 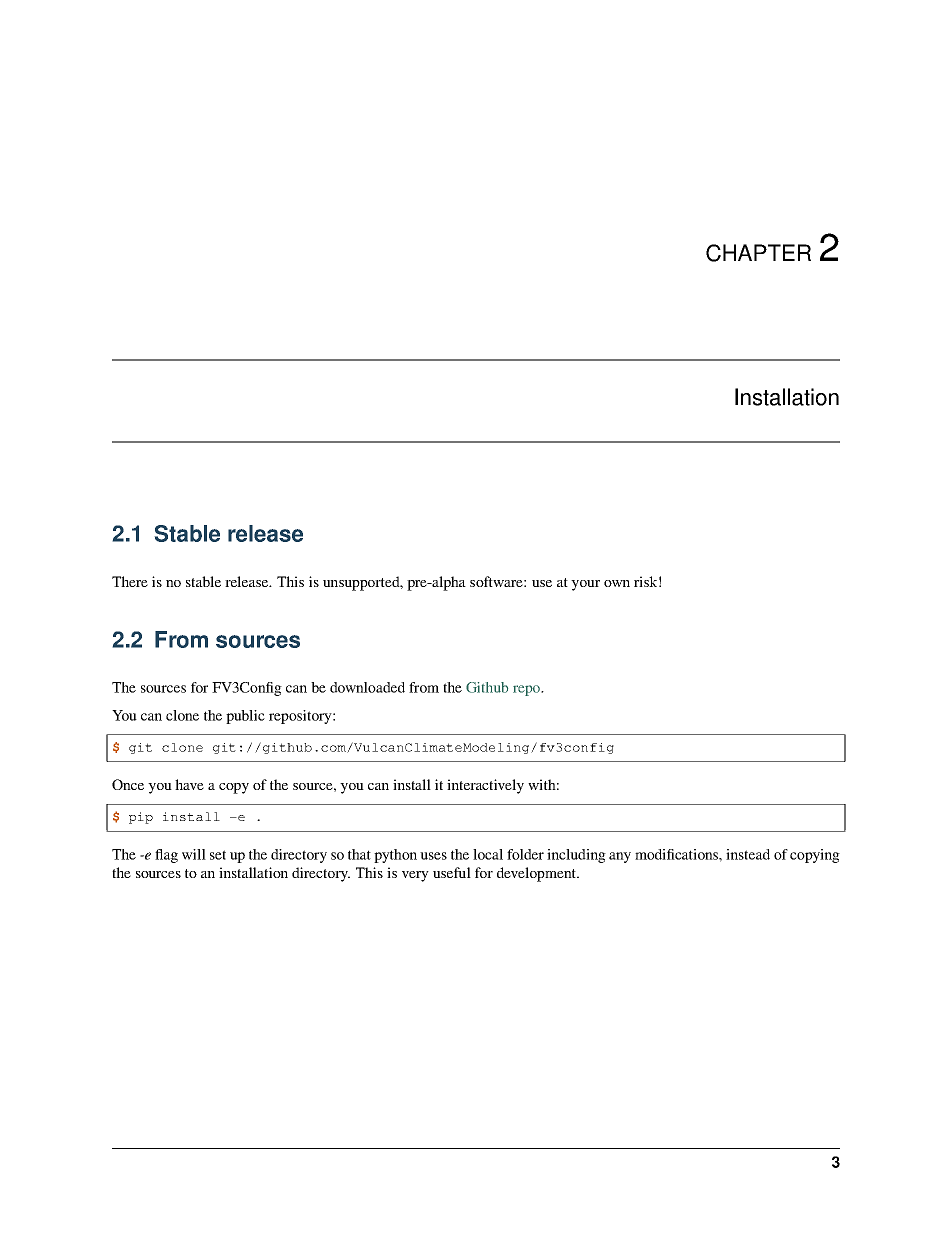 What do you see at coordinates (194, 854) in the page?
I see `will` at bounding box center [194, 854].
